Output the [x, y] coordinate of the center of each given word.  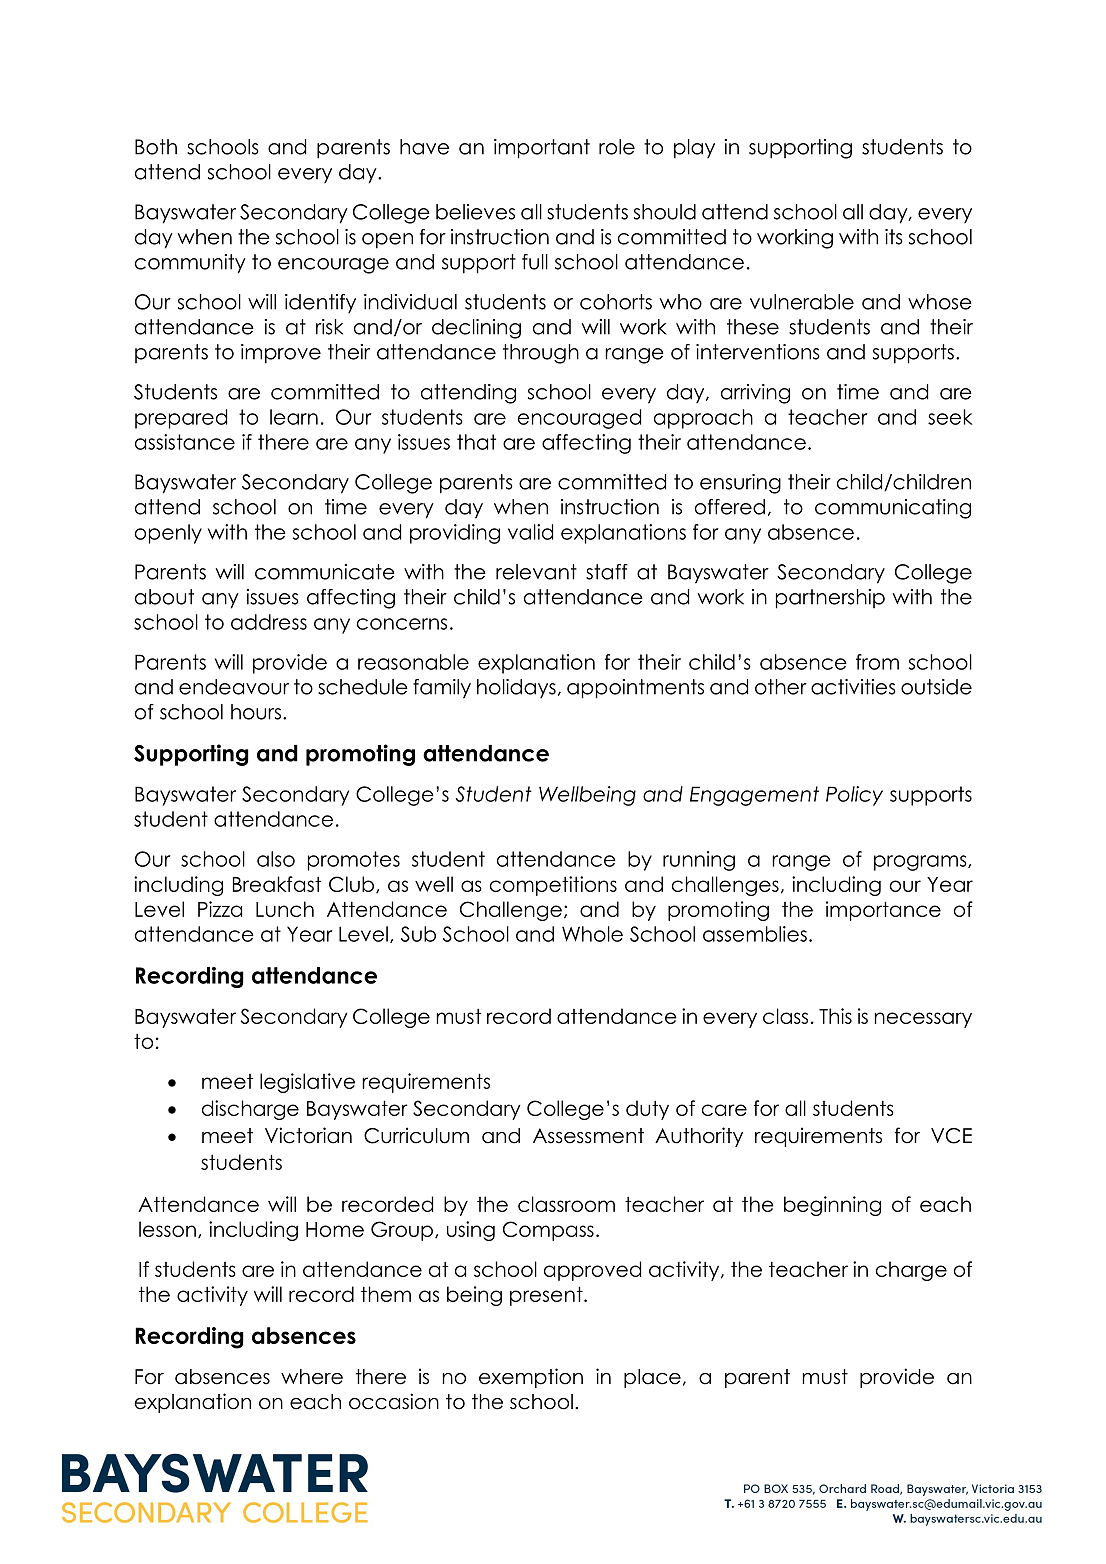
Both [156, 147]
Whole [592, 934]
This [835, 1016]
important [542, 149]
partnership [830, 599]
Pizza [220, 909]
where [312, 1377]
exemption [531, 1378]
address [269, 622]
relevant [536, 572]
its [894, 237]
